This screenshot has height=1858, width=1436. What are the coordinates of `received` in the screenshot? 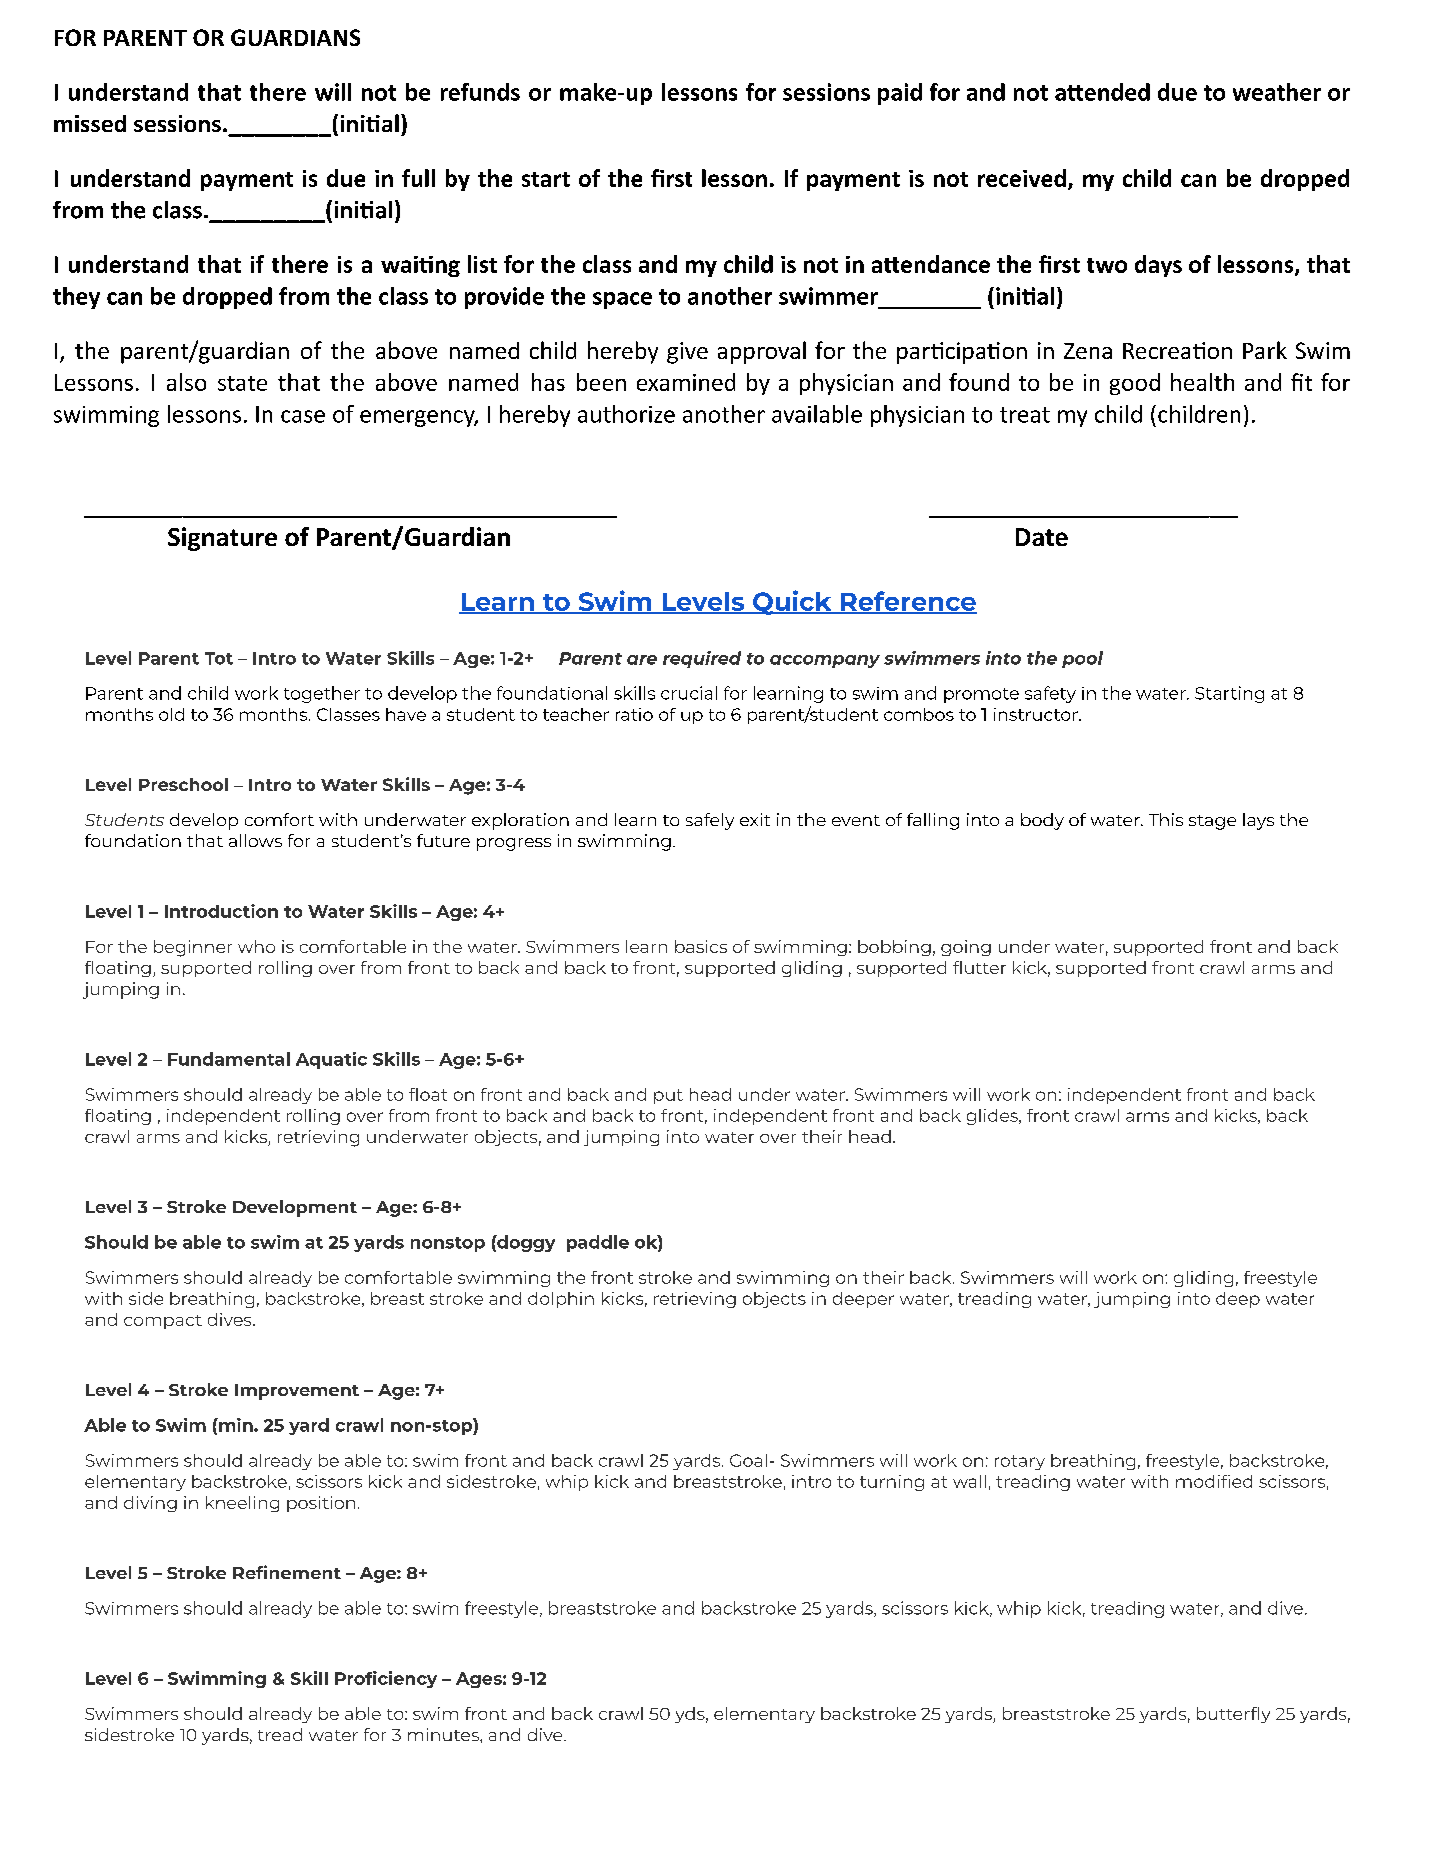 It's located at (1022, 178).
